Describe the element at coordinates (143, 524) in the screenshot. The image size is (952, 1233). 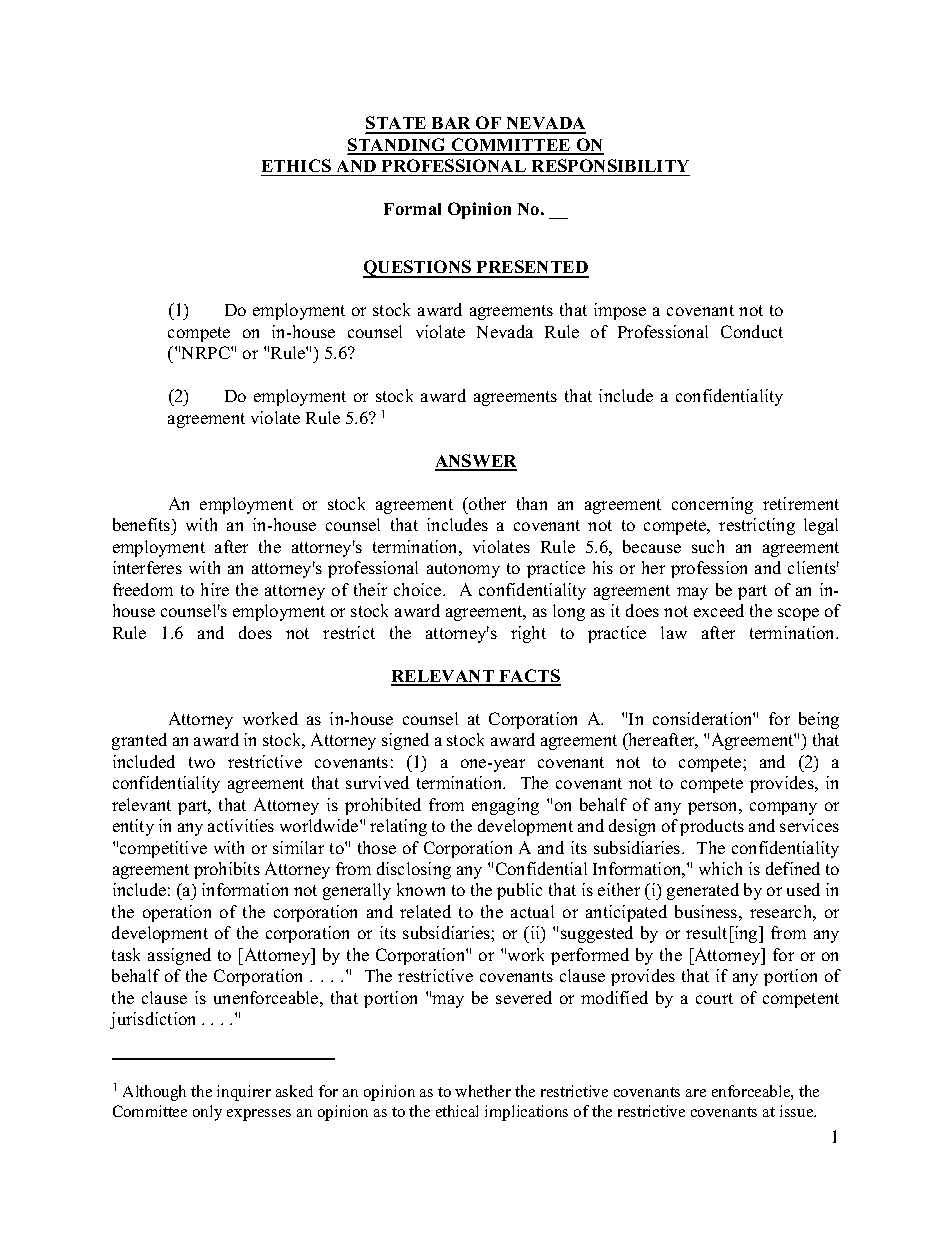
I see `benefits` at that location.
